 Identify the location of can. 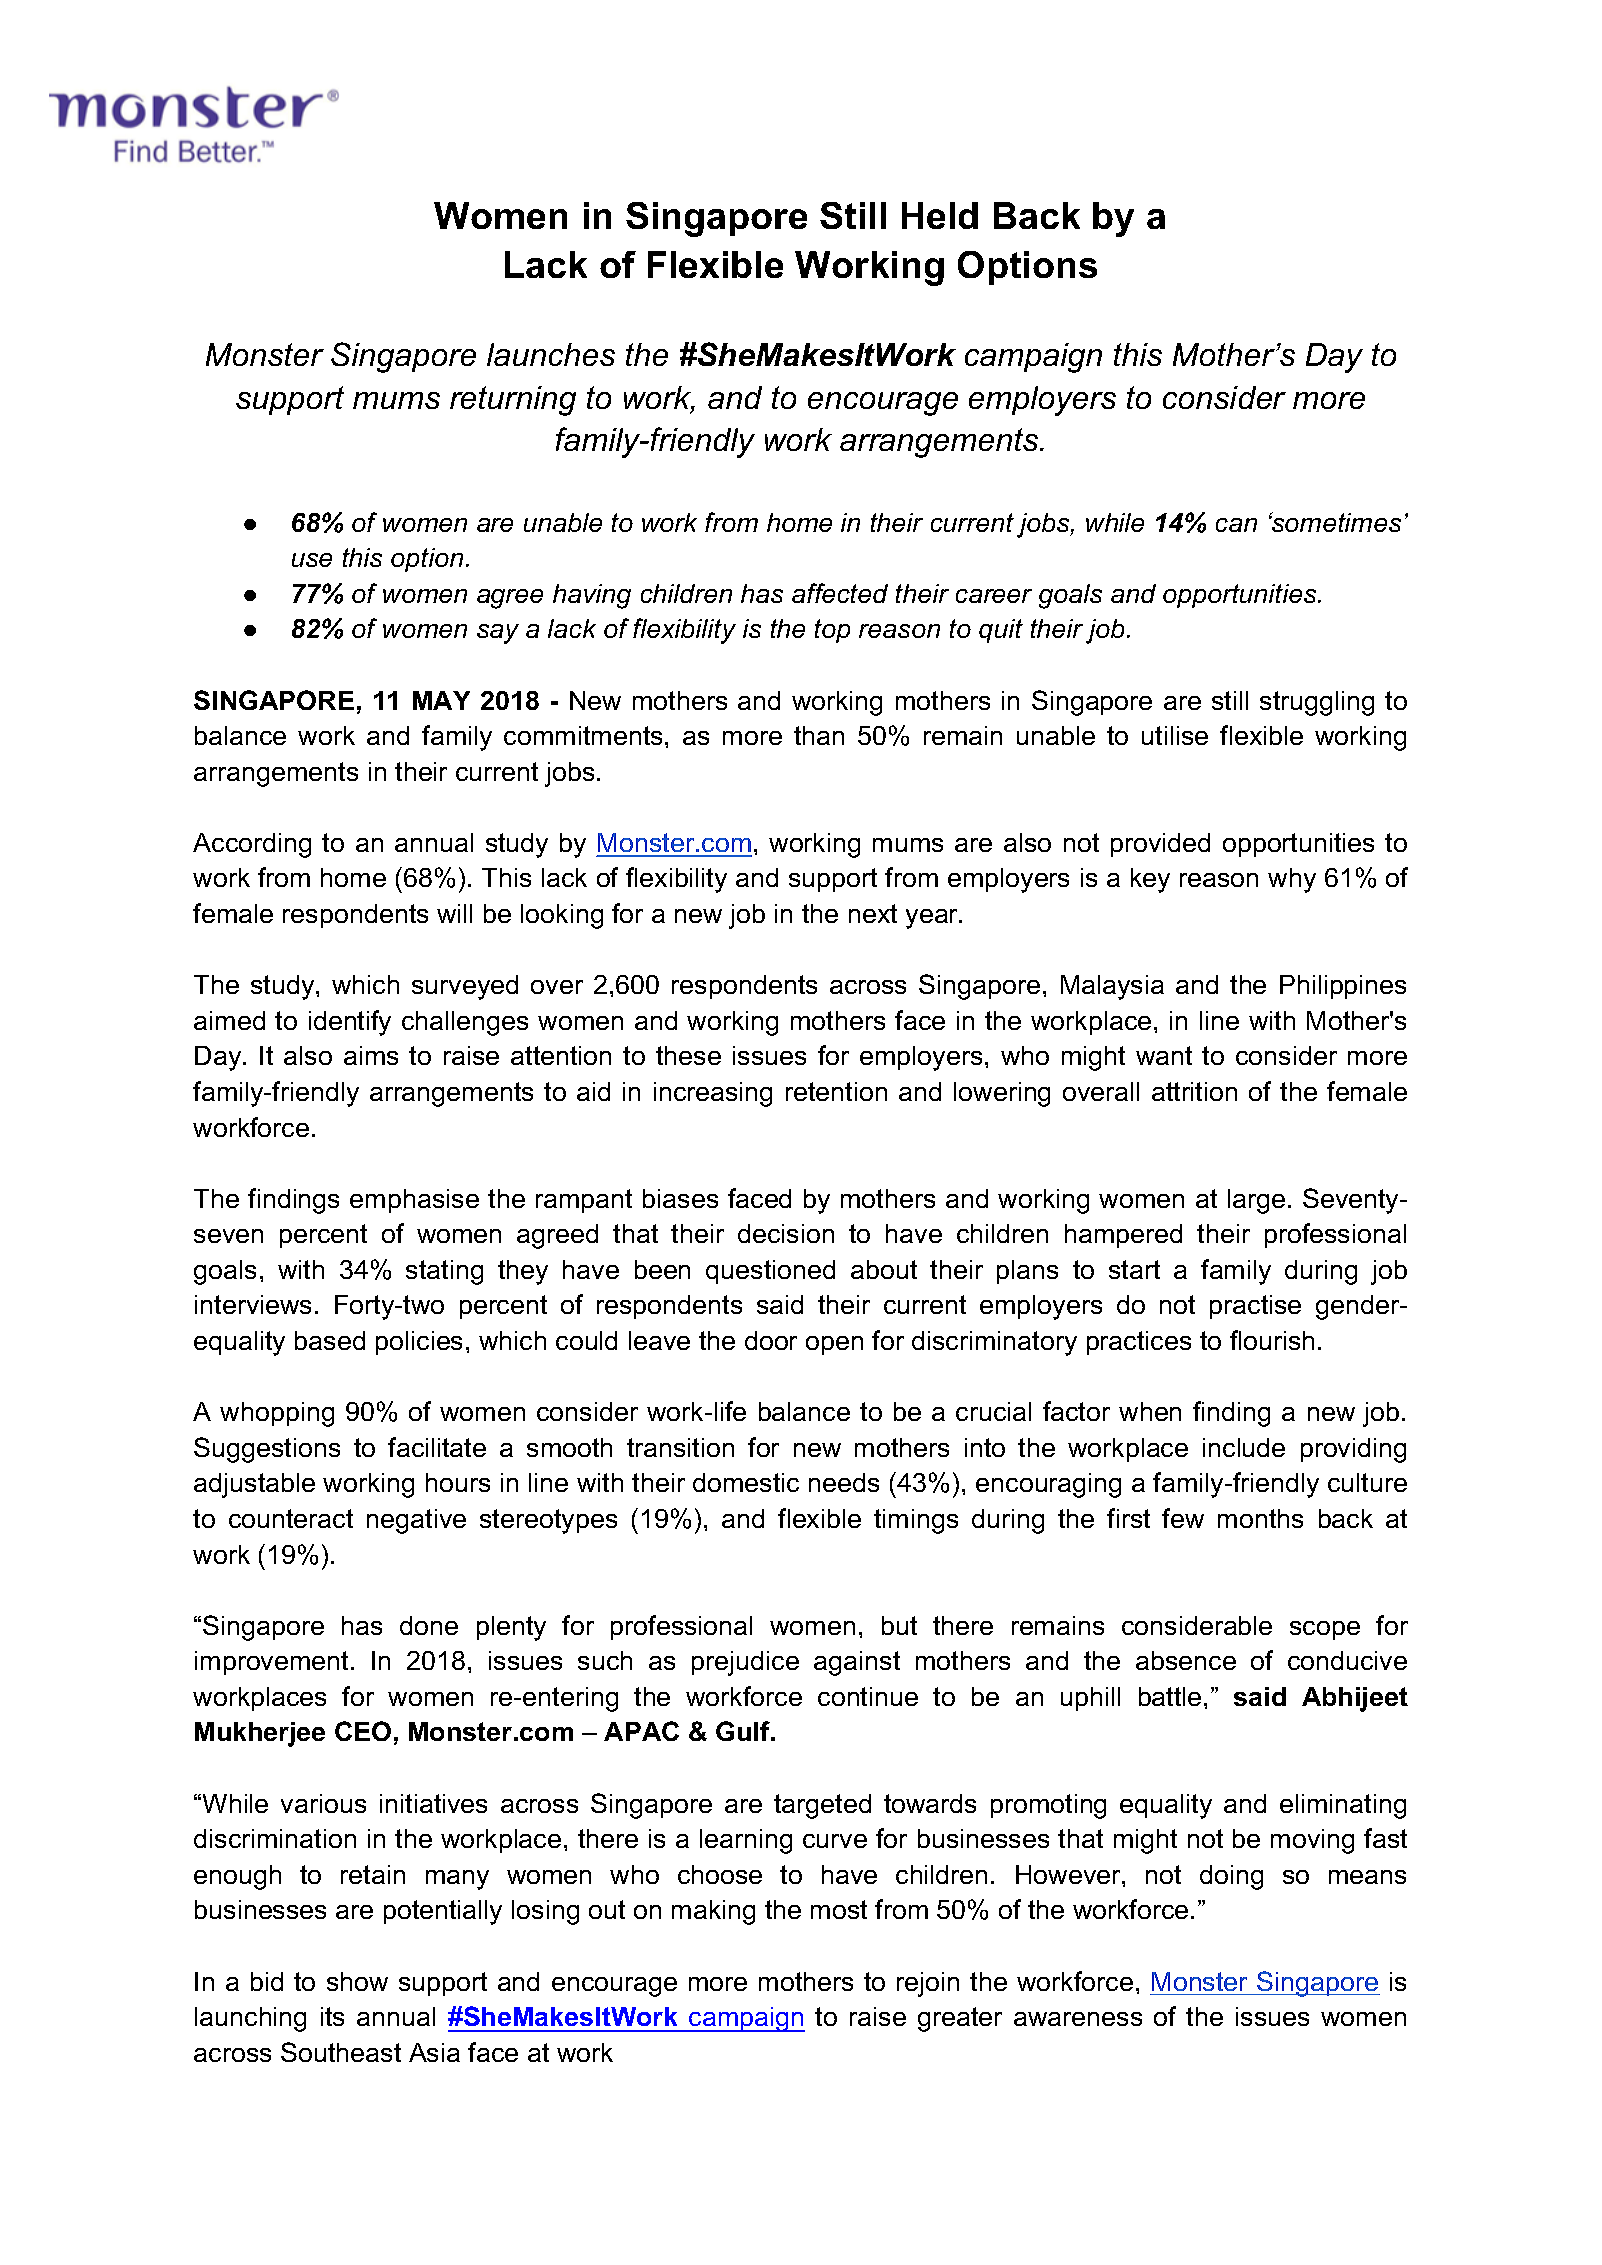
(1236, 525).
